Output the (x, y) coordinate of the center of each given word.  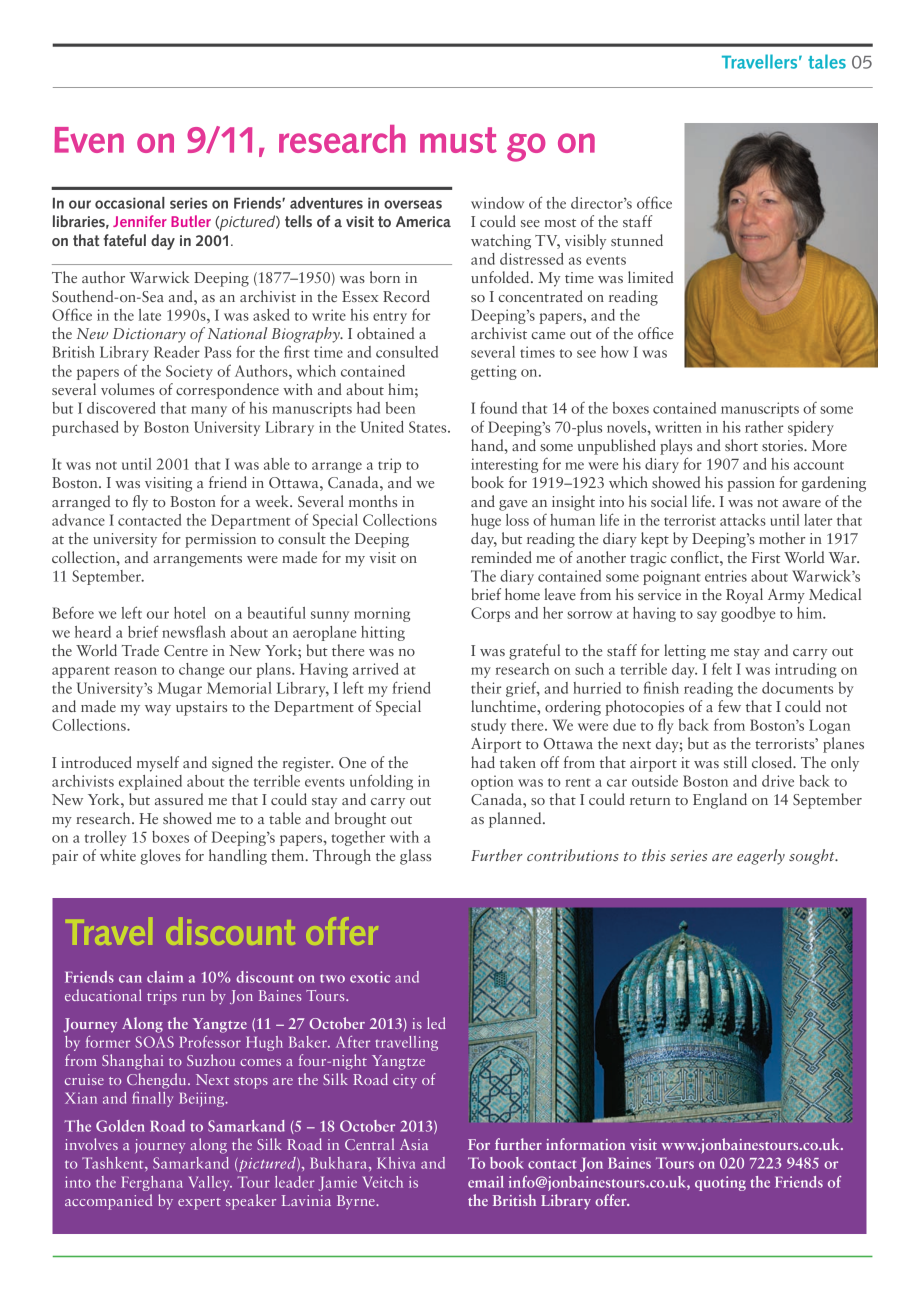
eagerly (761, 857)
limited (650, 277)
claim (165, 977)
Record (406, 296)
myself (158, 764)
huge (486, 521)
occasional (130, 203)
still (735, 762)
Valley (210, 1183)
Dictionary (149, 335)
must (458, 140)
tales (827, 61)
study (488, 726)
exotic (370, 977)
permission (220, 540)
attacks (743, 520)
